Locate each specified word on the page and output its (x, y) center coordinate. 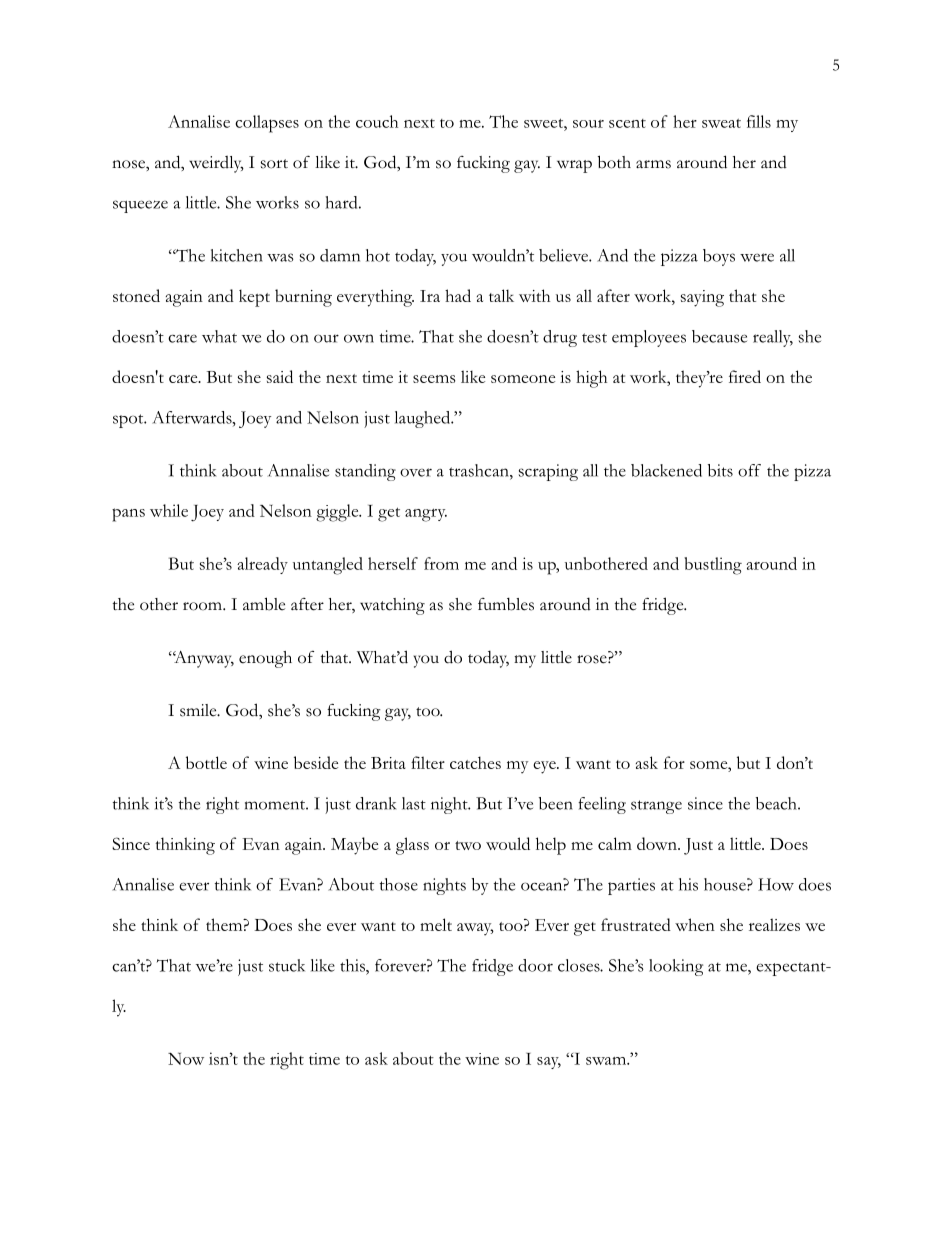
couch (377, 121)
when (695, 924)
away (475, 929)
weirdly (216, 164)
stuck (287, 965)
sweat (721, 123)
